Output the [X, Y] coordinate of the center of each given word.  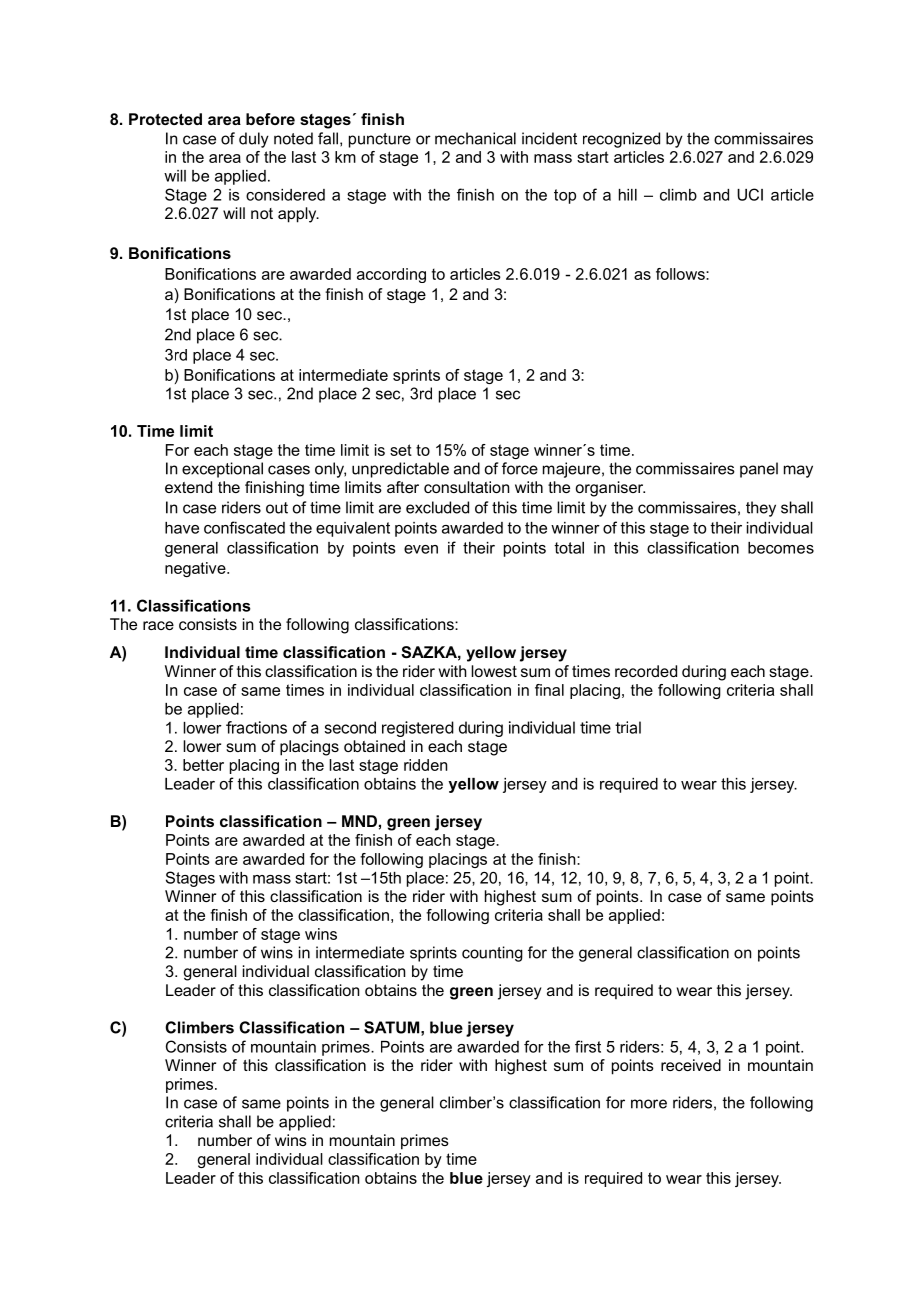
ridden [425, 765]
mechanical [475, 138]
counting [492, 954]
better [203, 765]
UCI [750, 194]
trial [628, 727]
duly [254, 140]
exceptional [222, 470]
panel [759, 470]
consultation [466, 487]
